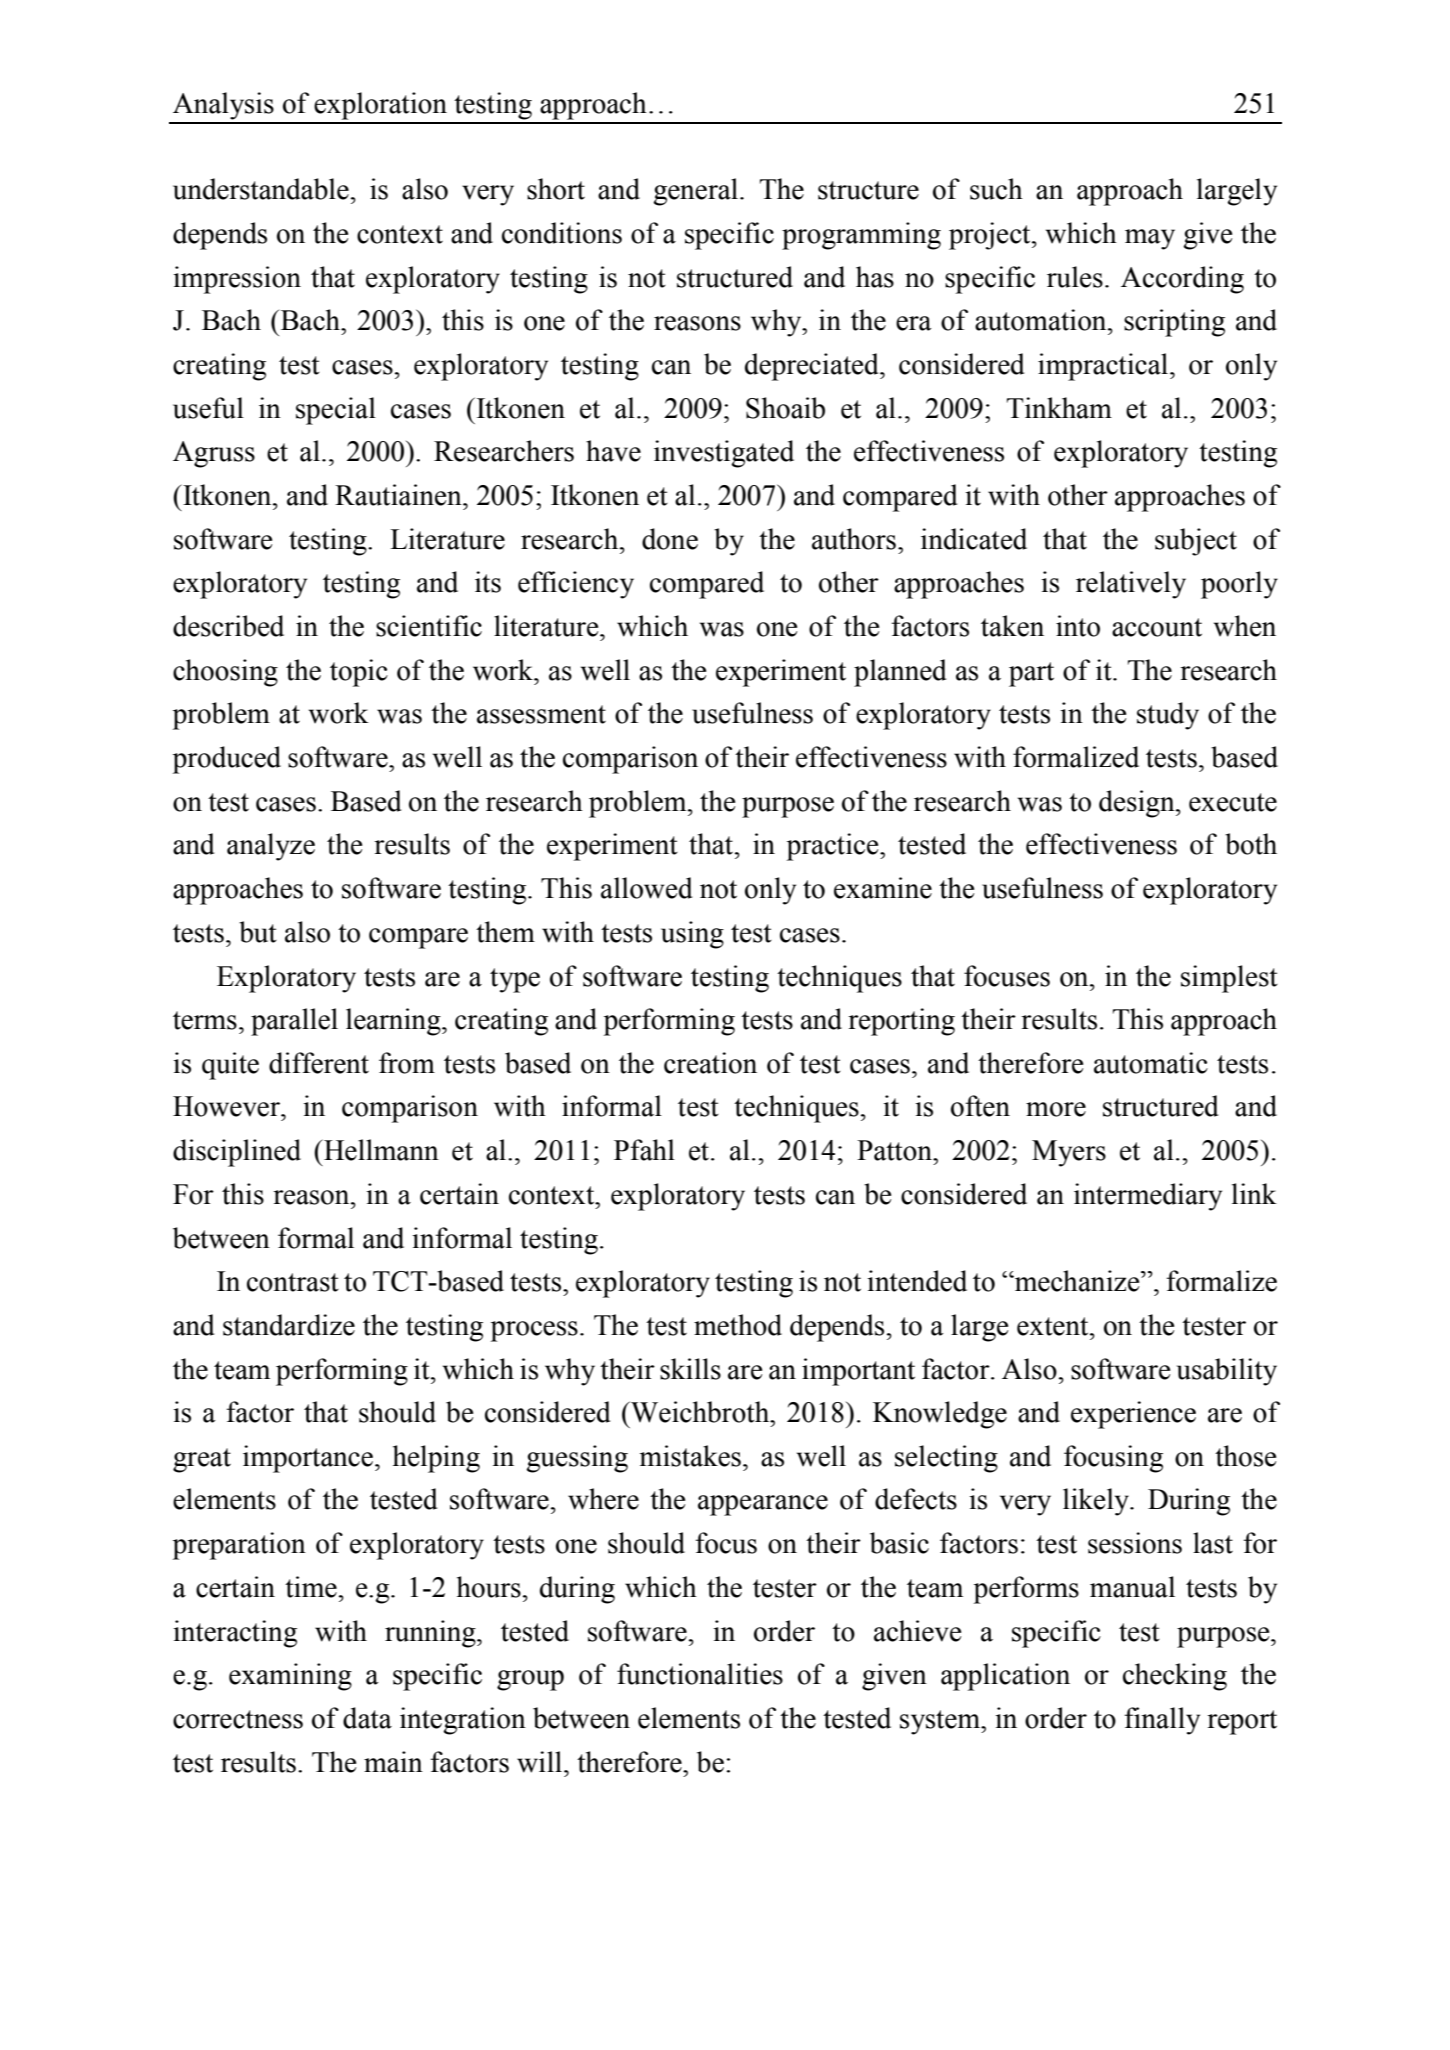 The height and width of the image is (2050, 1450). Describe the element at coordinates (710, 1063) in the image. I see `creation` at that location.
